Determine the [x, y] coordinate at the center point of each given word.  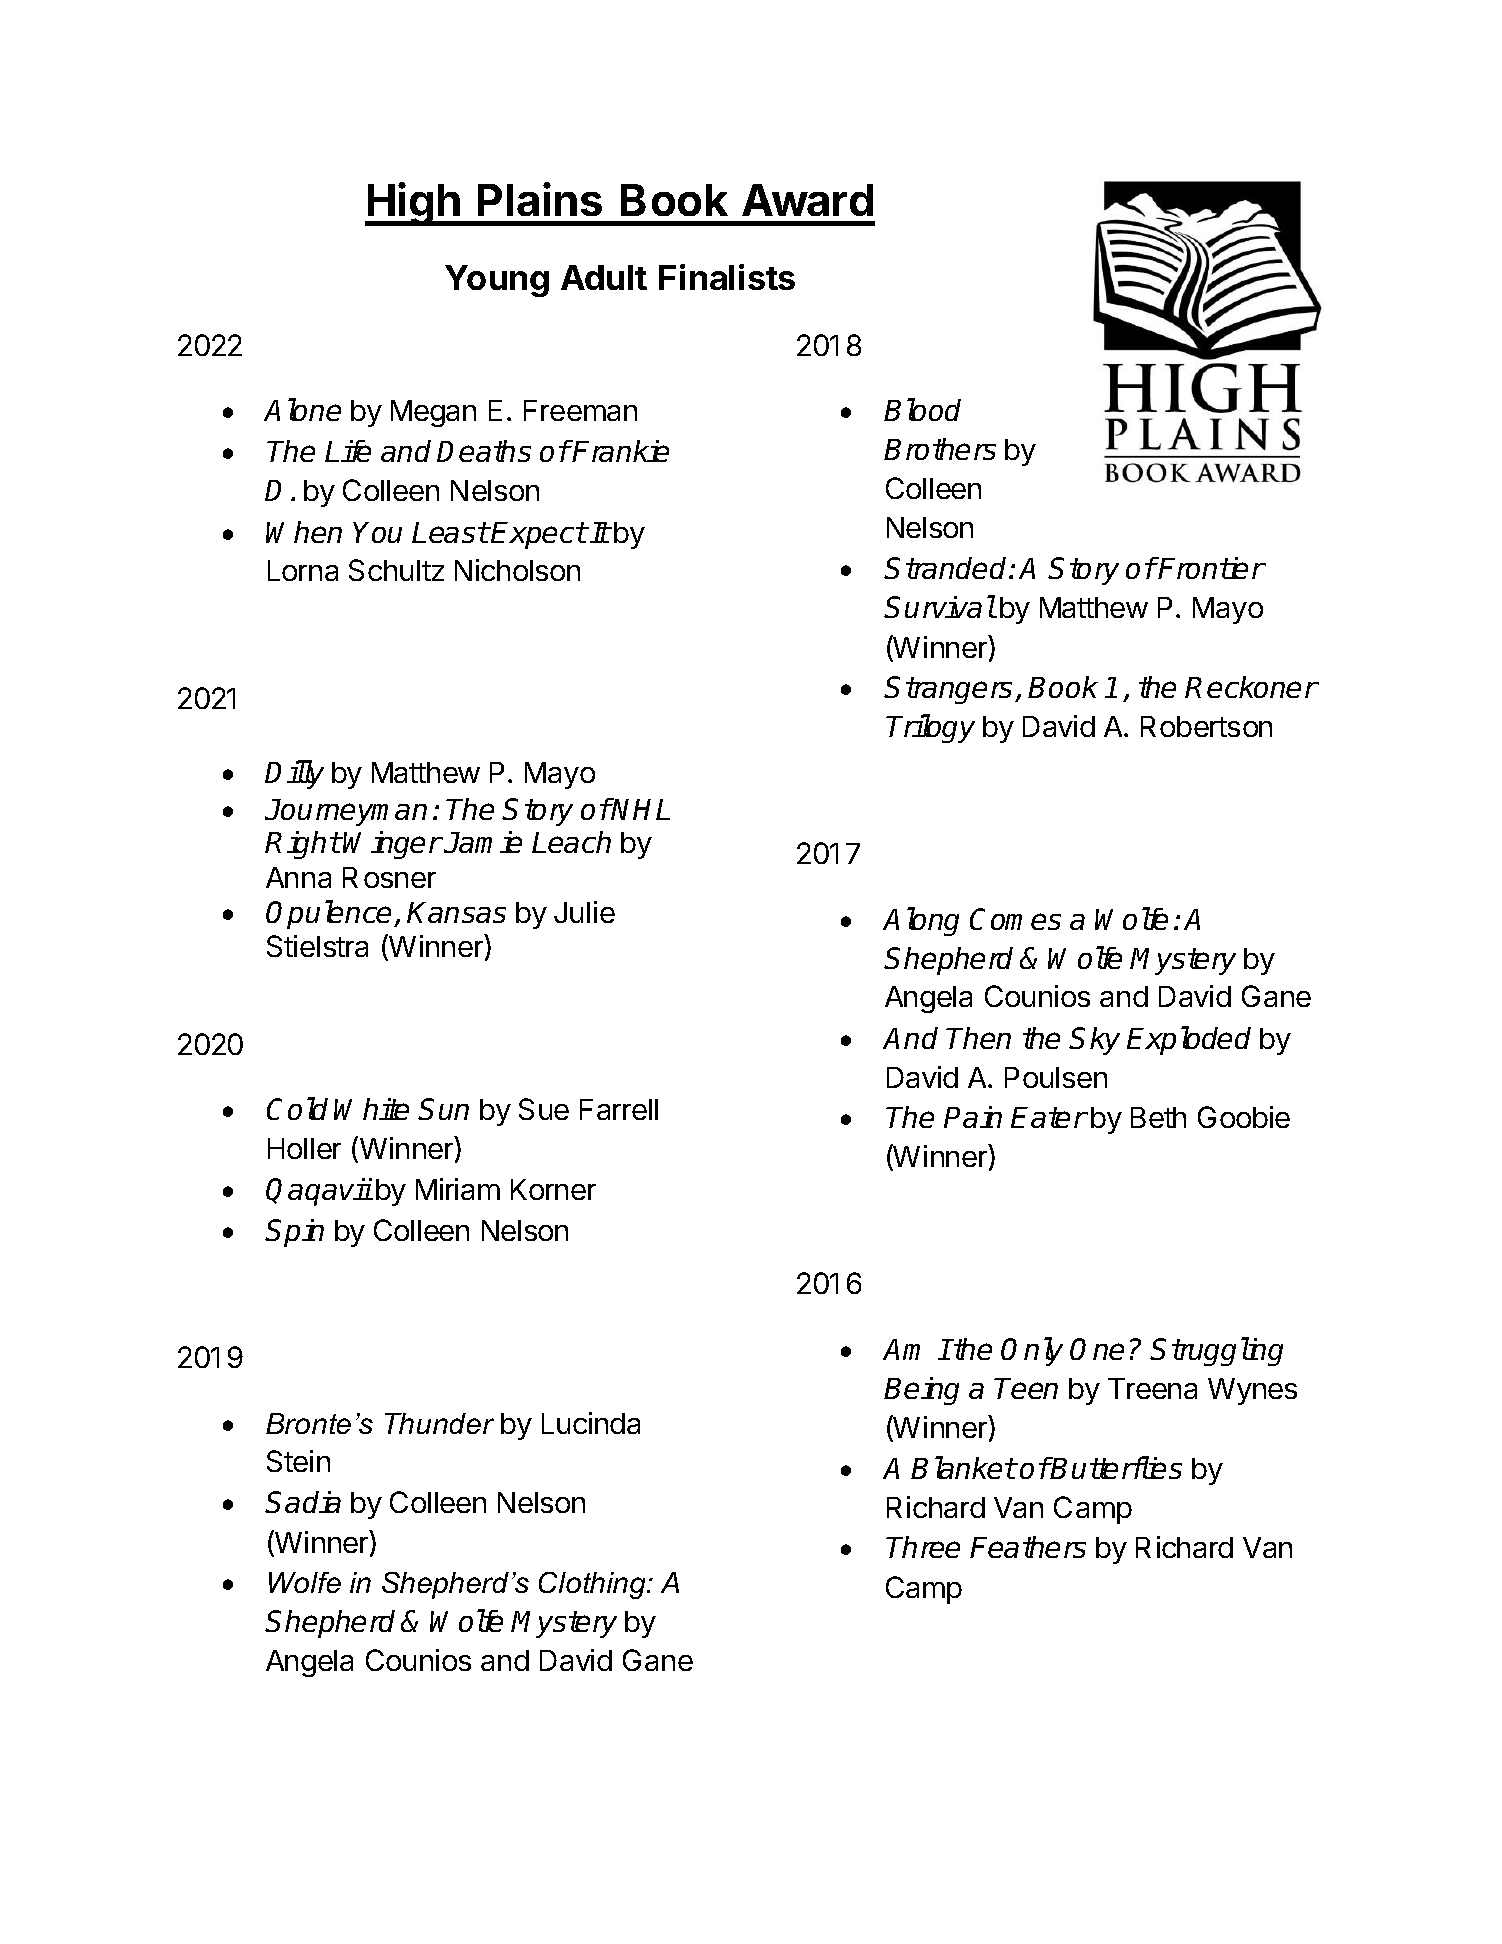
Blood [922, 409]
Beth [1158, 1117]
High [414, 204]
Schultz [396, 570]
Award [807, 200]
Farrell [619, 1109]
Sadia [303, 1502]
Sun [443, 1109]
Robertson [1206, 726]
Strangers [950, 690]
